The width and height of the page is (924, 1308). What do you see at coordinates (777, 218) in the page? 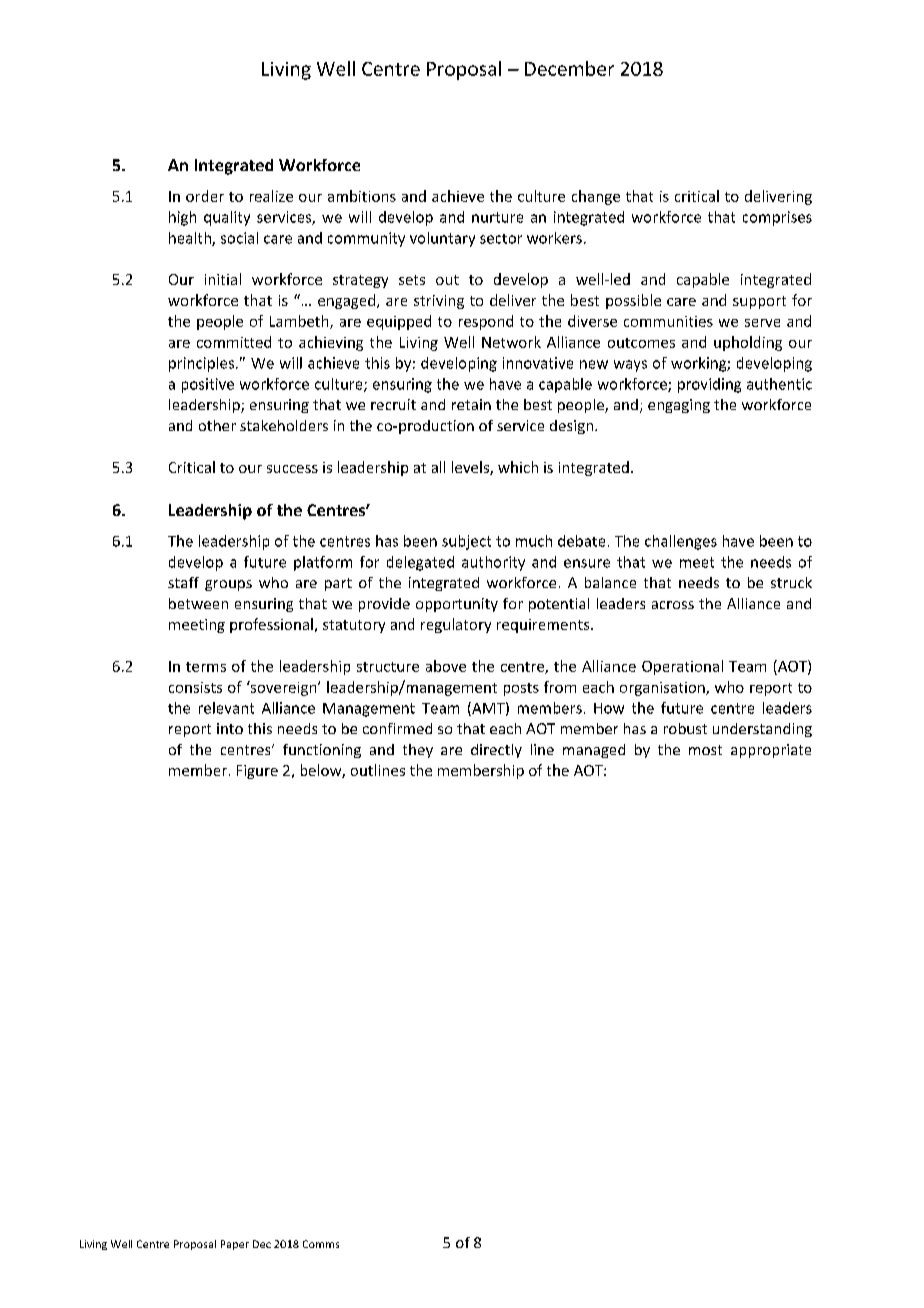
I see `comprises` at bounding box center [777, 218].
